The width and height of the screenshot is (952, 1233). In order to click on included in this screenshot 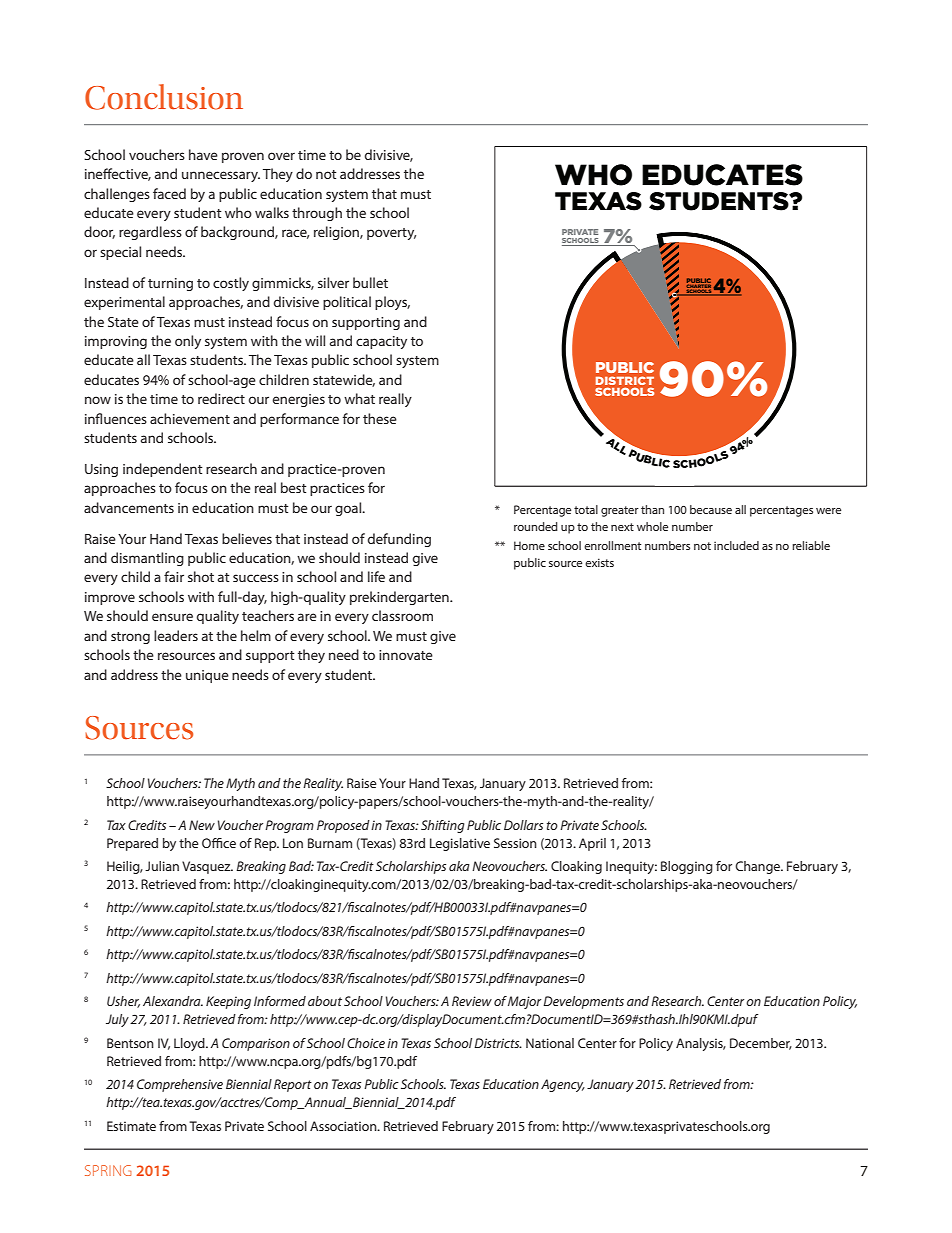, I will do `click(736, 545)`.
